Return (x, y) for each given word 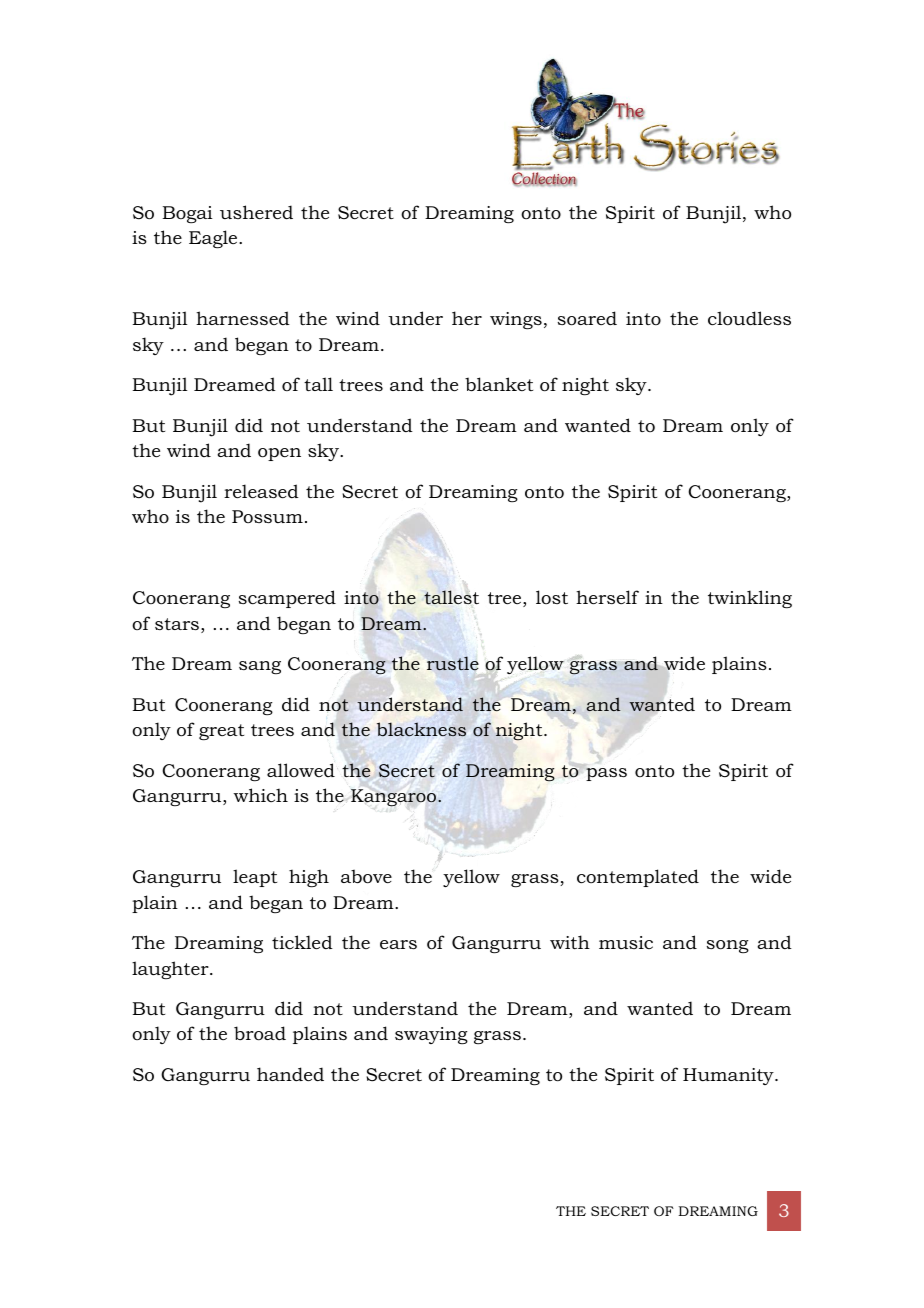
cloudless (749, 318)
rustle (453, 663)
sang (260, 667)
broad (260, 1033)
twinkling (750, 599)
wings (516, 320)
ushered (256, 212)
